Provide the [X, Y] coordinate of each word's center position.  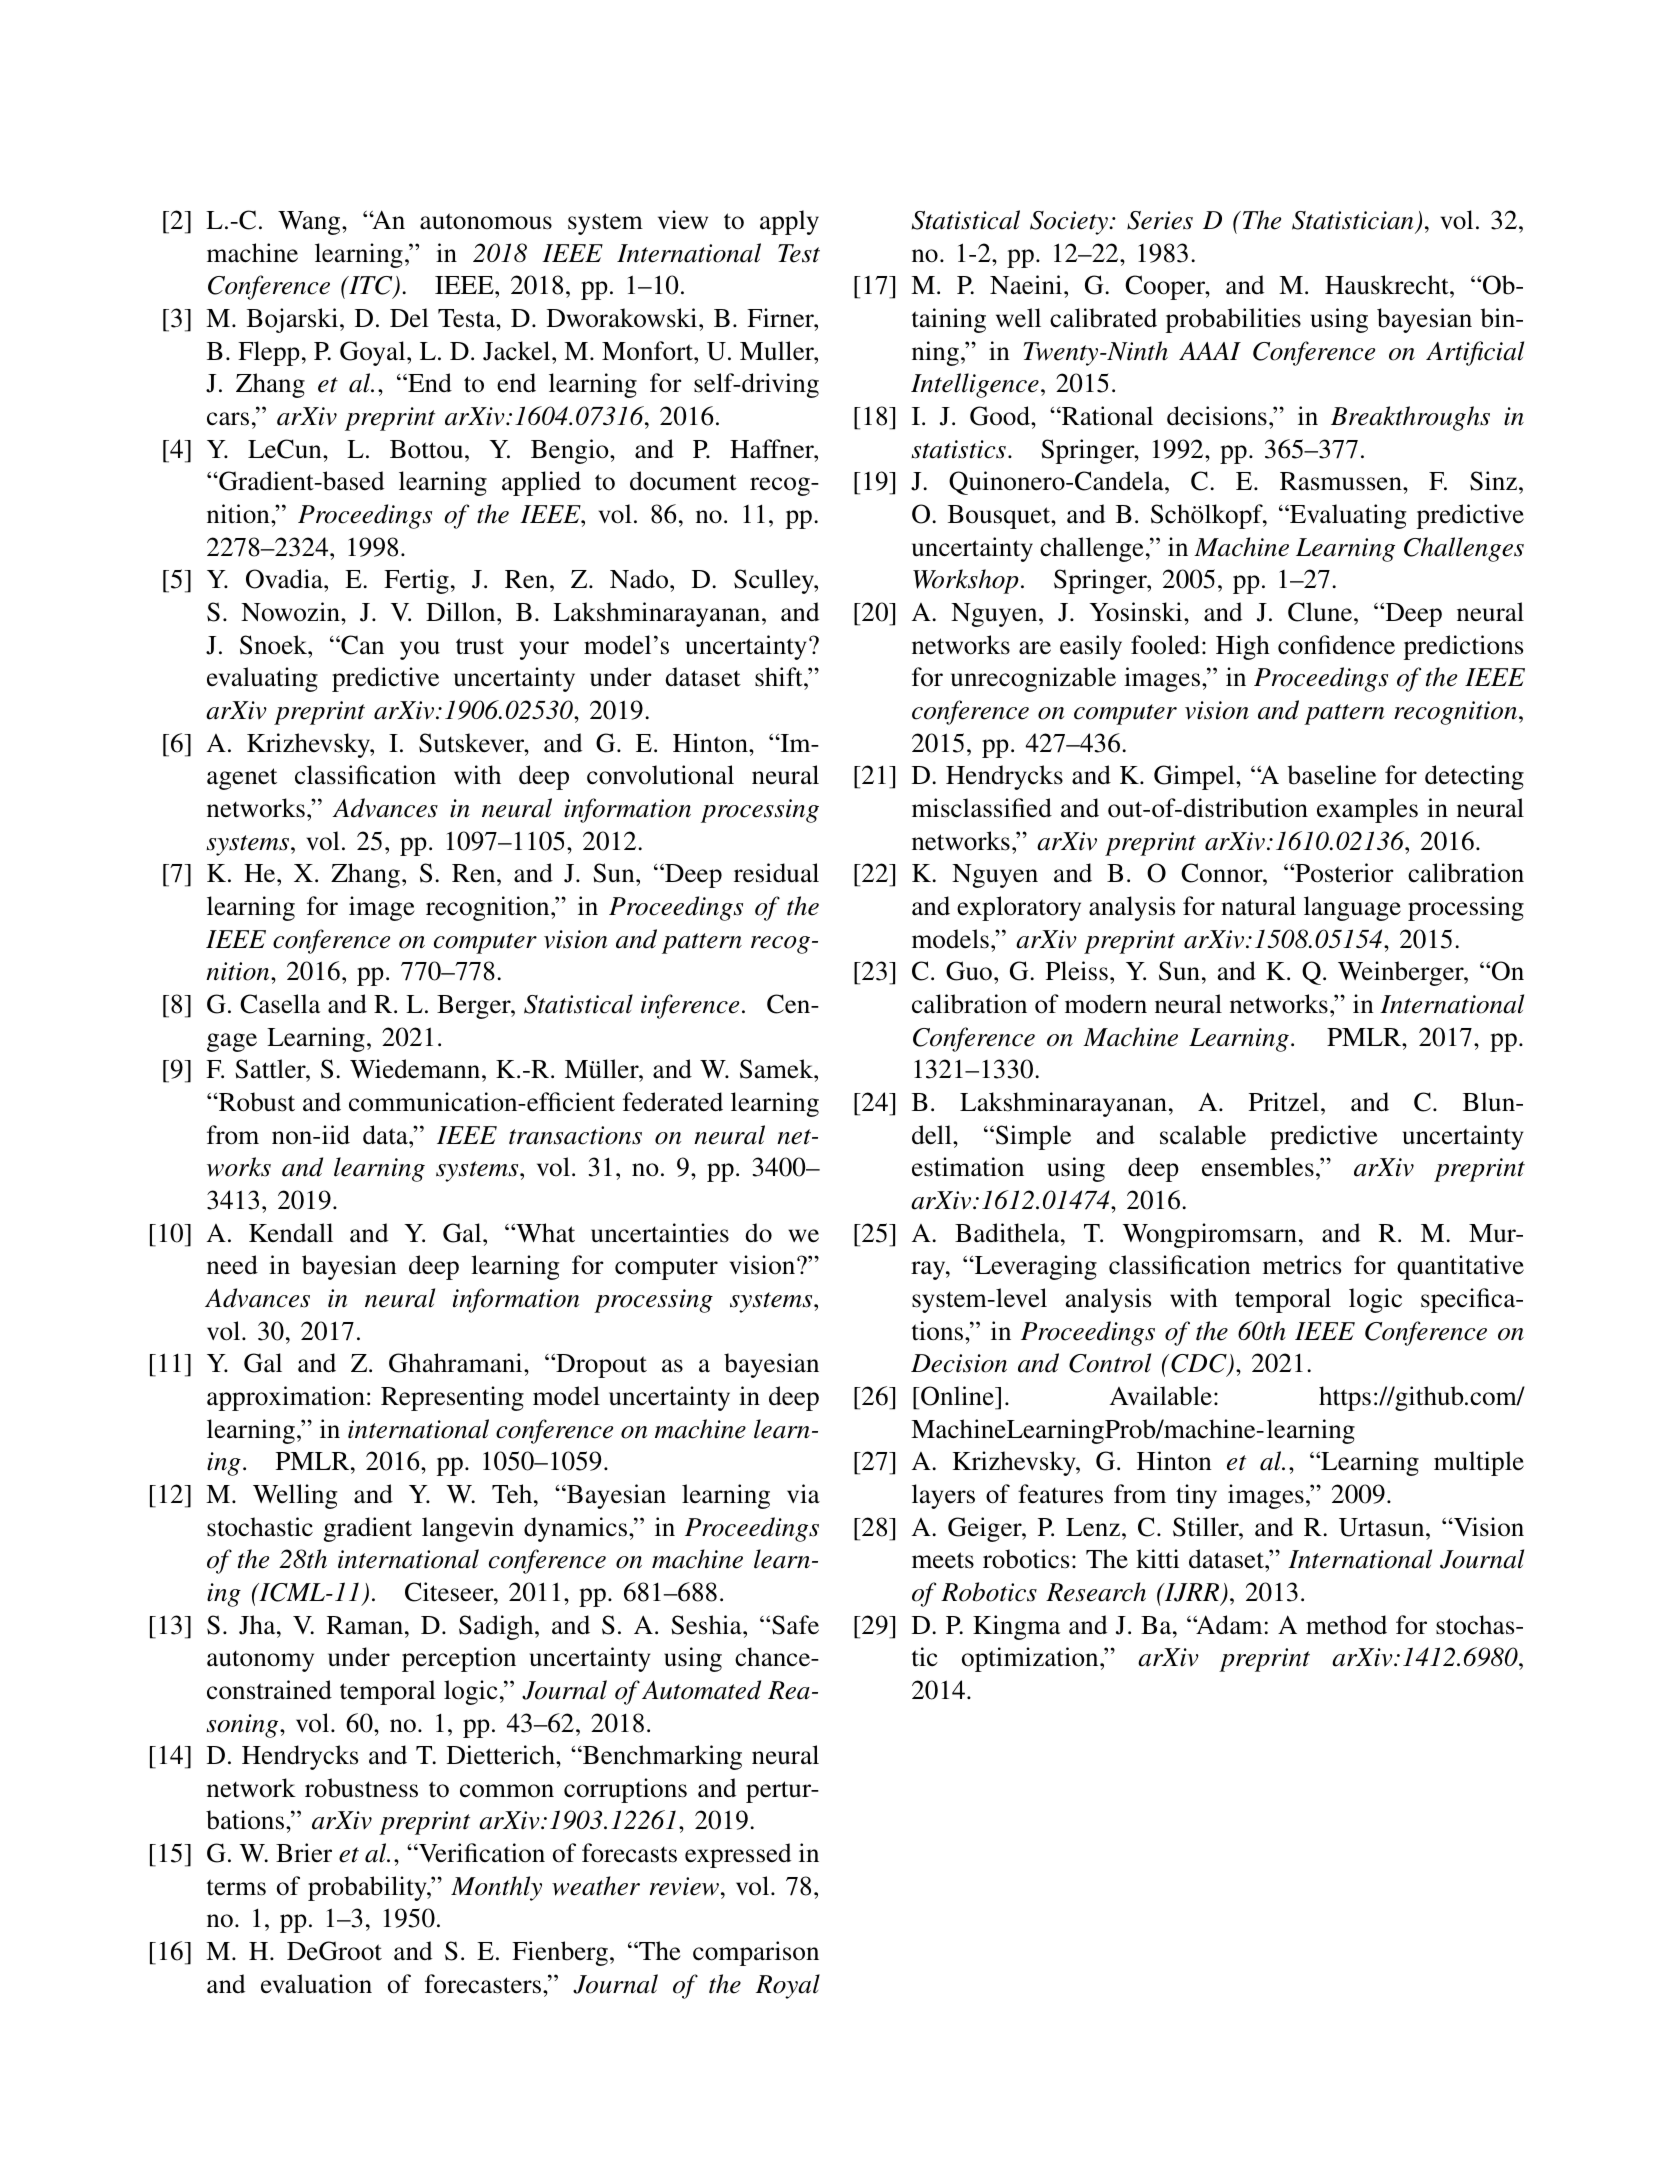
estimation [968, 1167]
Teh [513, 1494]
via [803, 1494]
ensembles [1258, 1167]
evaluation [316, 1984]
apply [789, 222]
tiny [1196, 1496]
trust [480, 646]
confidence [1336, 645]
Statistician [1352, 220]
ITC [371, 287]
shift [780, 677]
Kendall [291, 1233]
